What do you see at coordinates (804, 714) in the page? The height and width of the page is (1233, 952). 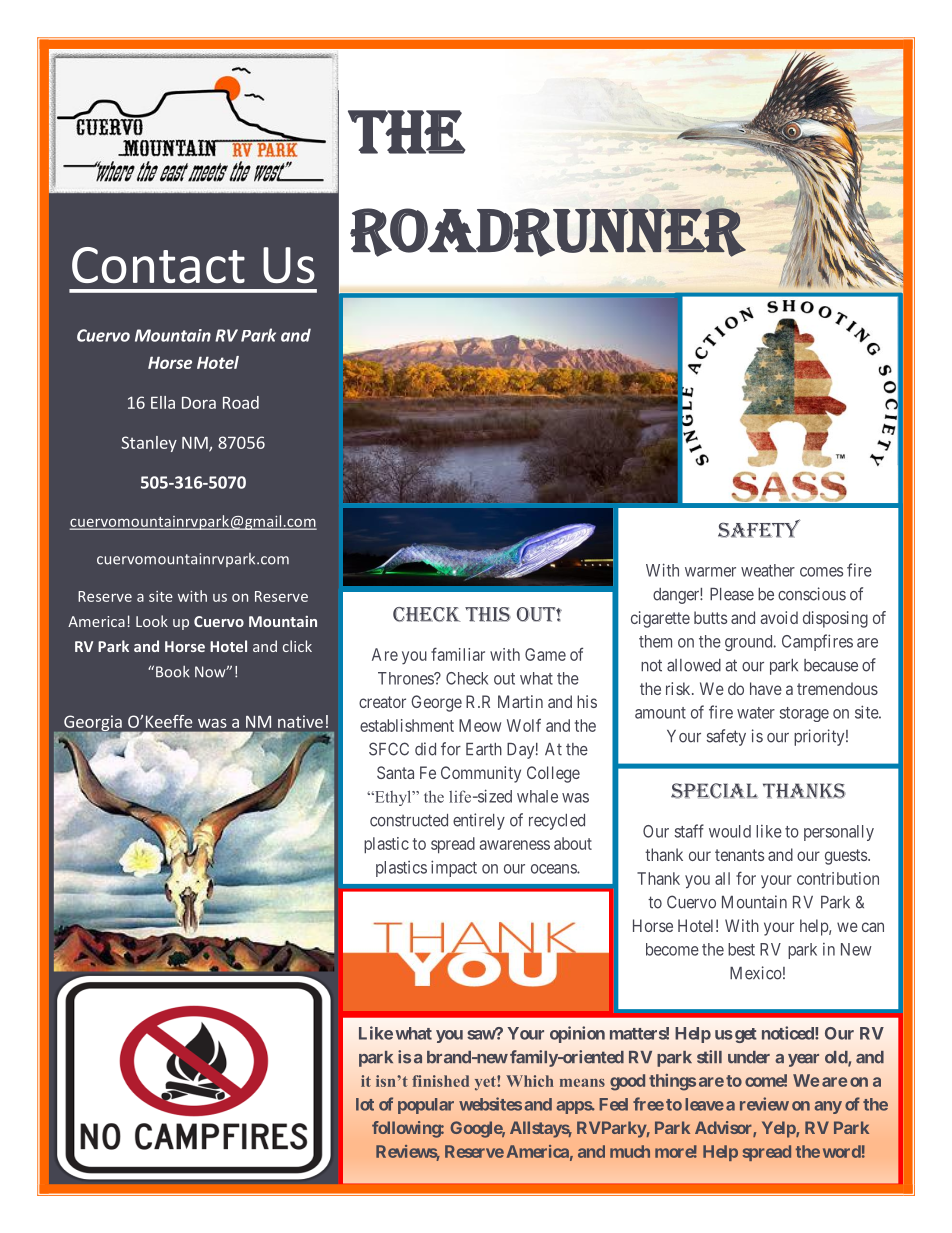 I see `storage` at bounding box center [804, 714].
